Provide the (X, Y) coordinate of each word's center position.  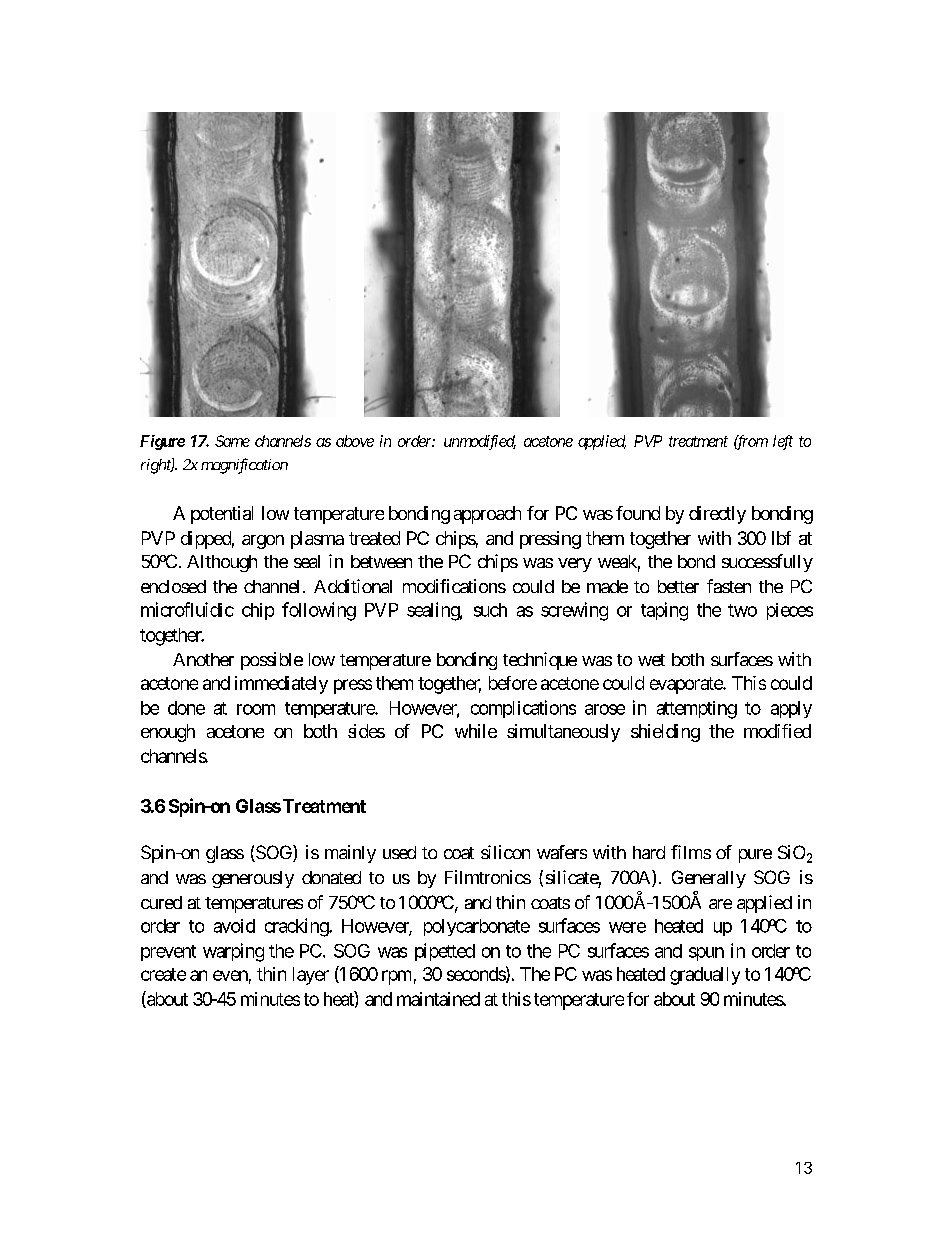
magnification (244, 466)
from (751, 442)
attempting (697, 710)
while (476, 731)
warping (233, 952)
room (256, 709)
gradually (705, 976)
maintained (438, 999)
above (355, 441)
